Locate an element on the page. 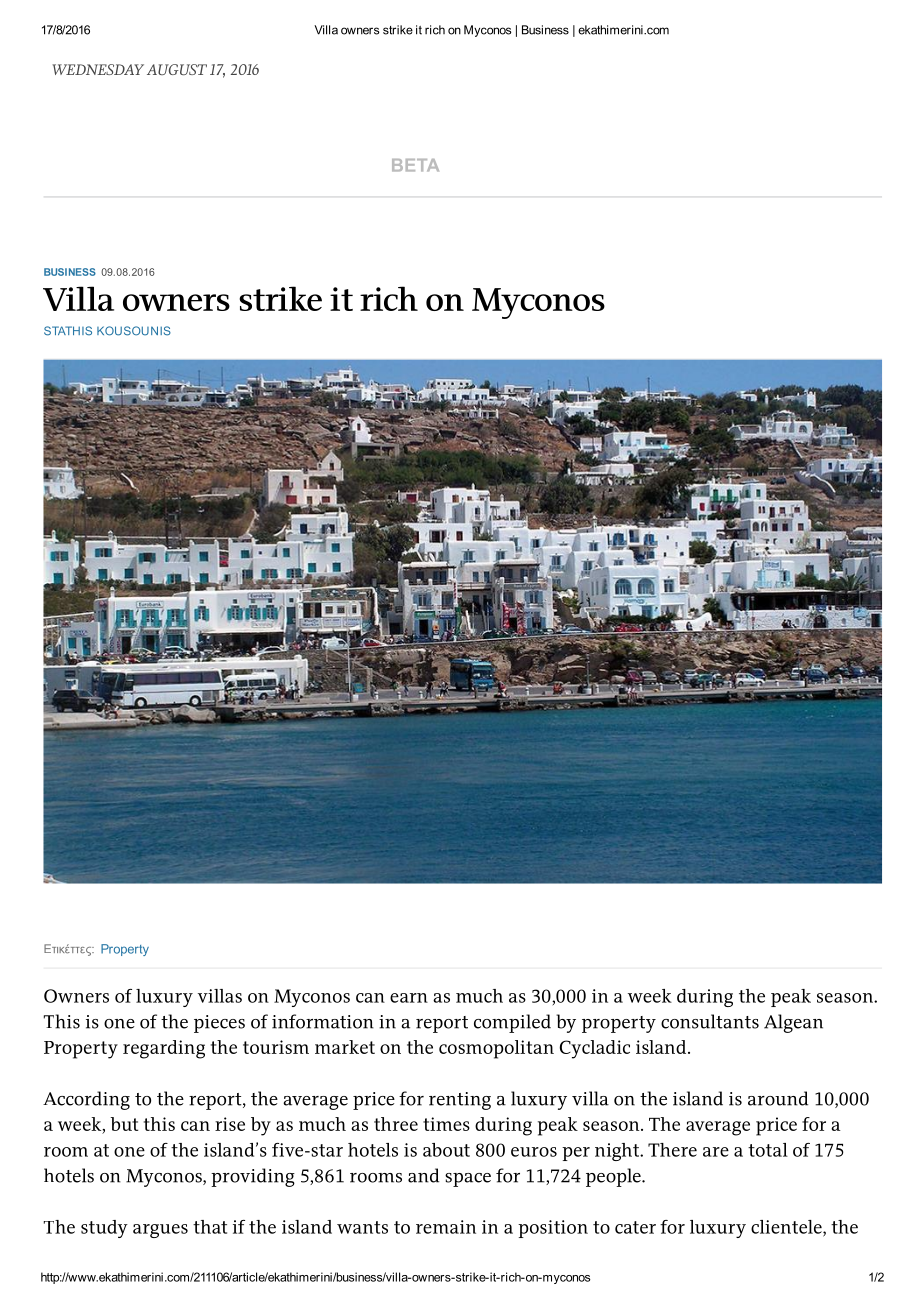 This image has width=924, height=1308. BETA is located at coordinates (415, 165).
